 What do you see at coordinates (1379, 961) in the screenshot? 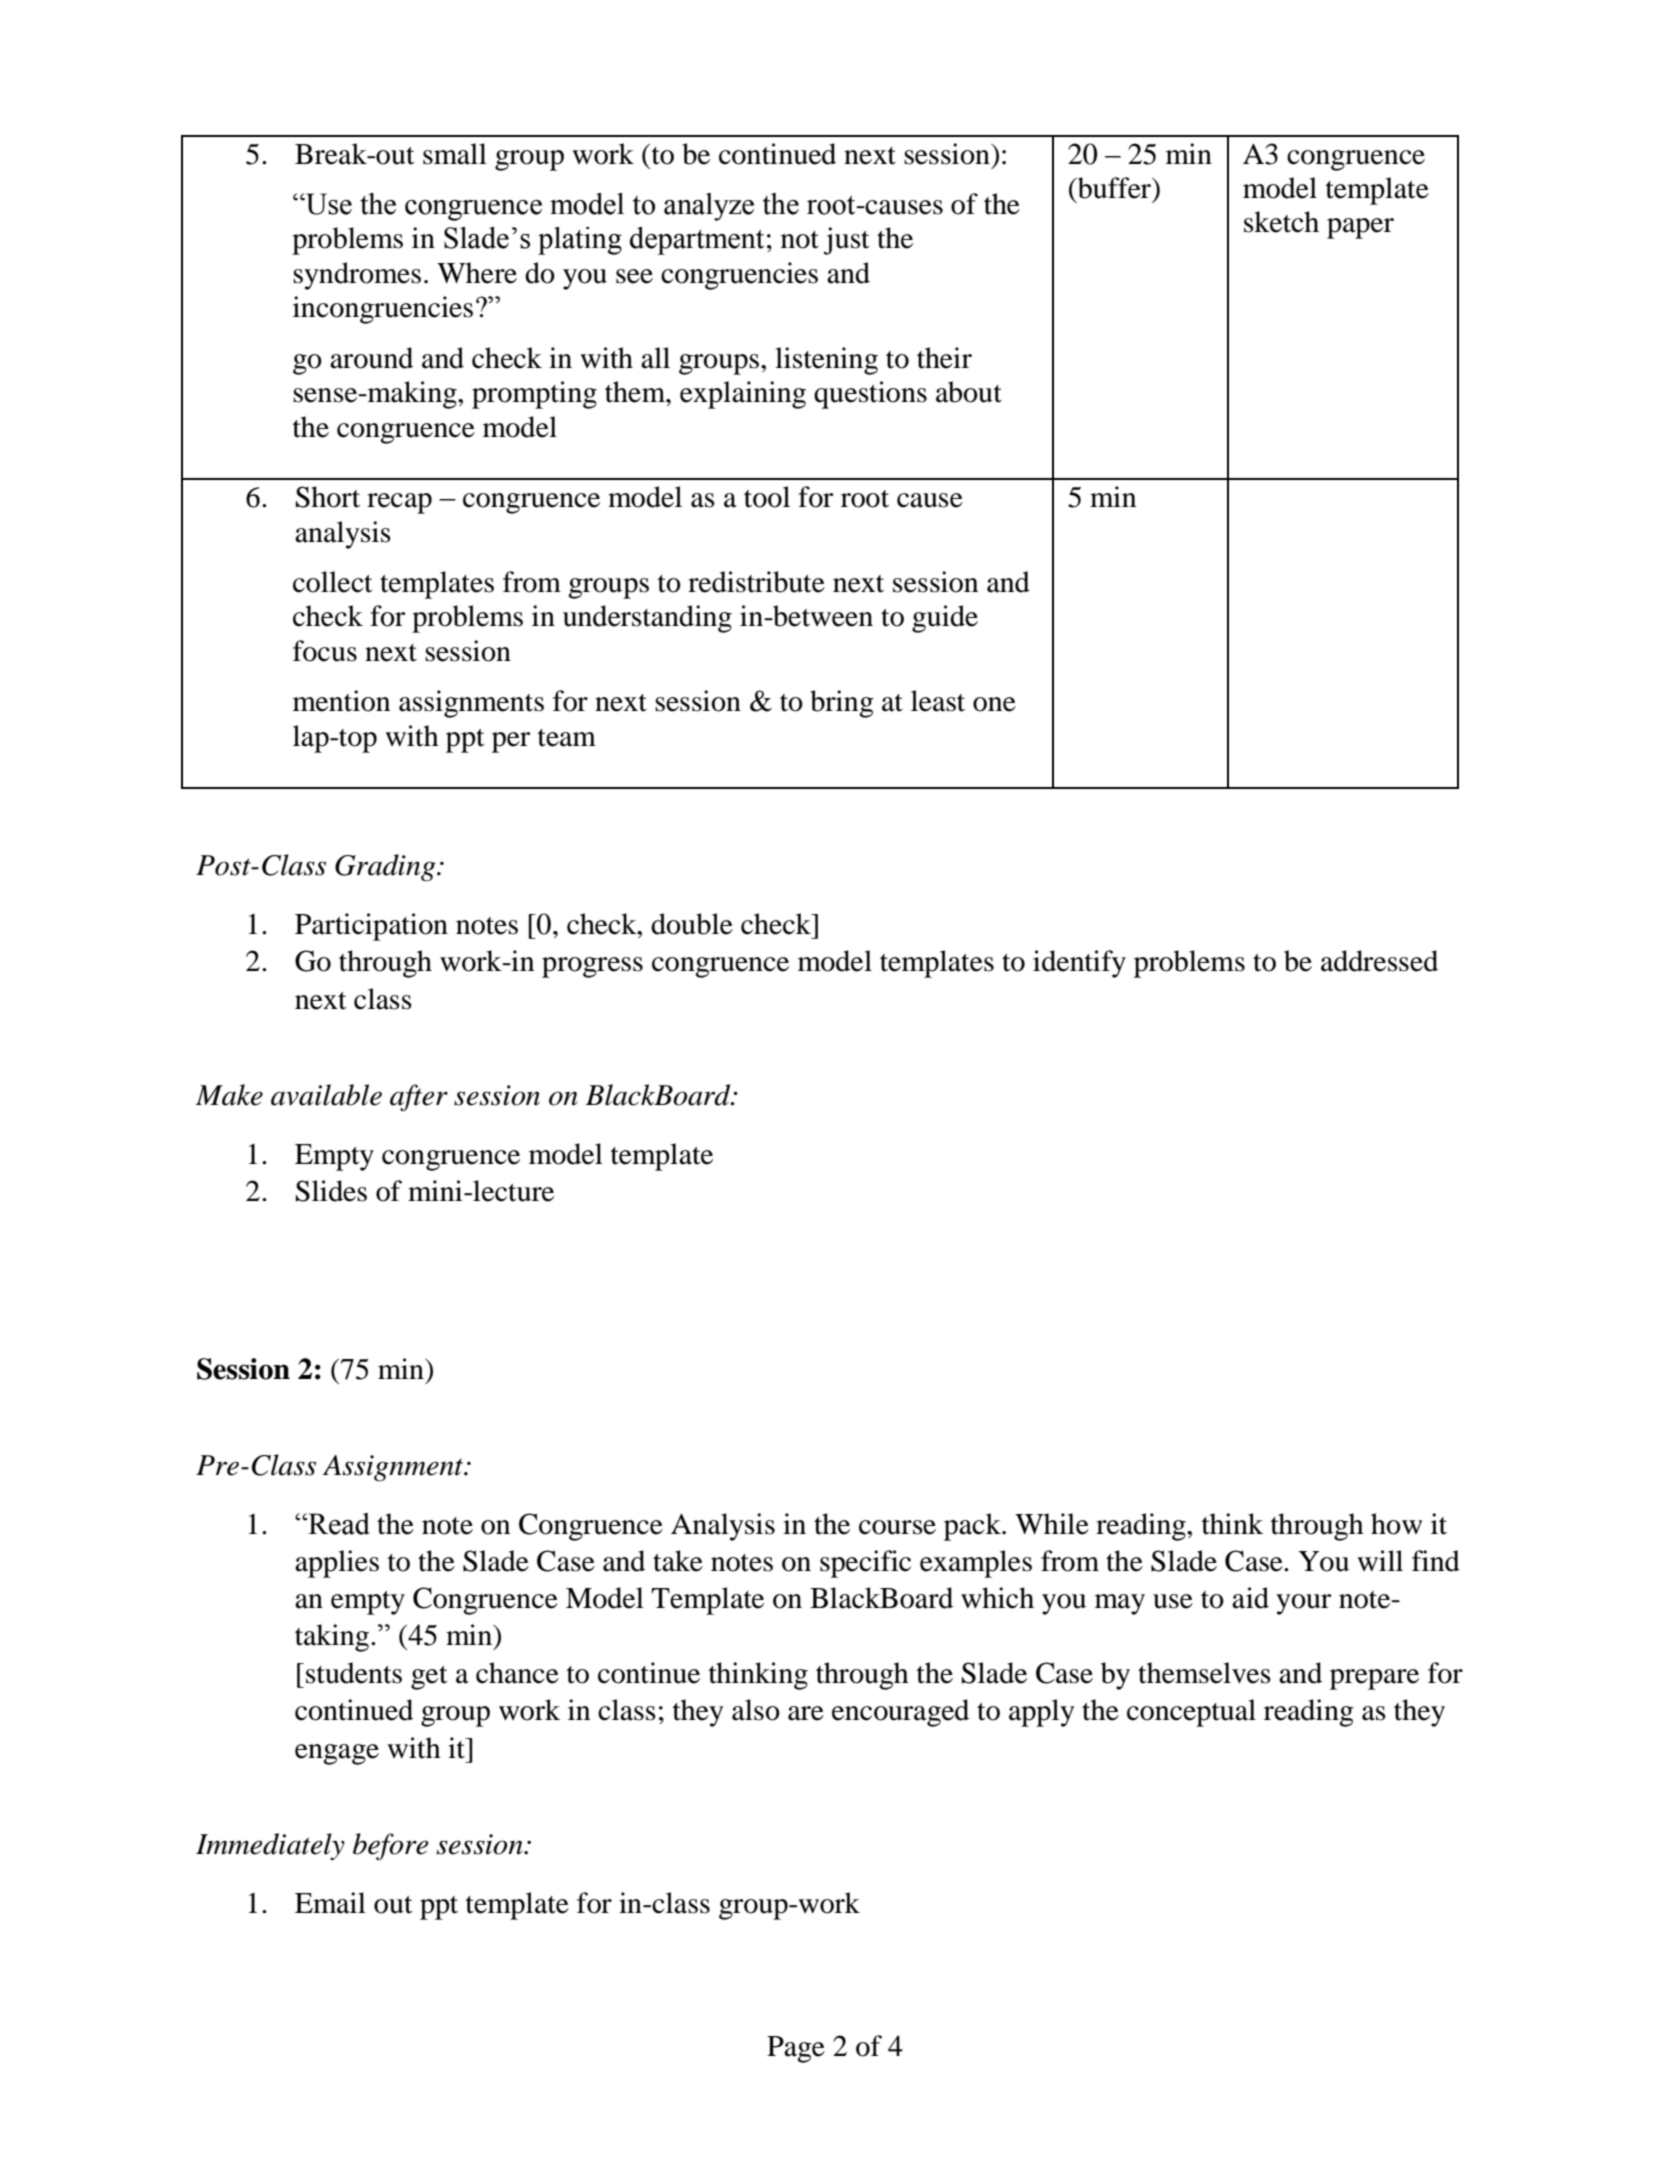
I see `addressed` at bounding box center [1379, 961].
